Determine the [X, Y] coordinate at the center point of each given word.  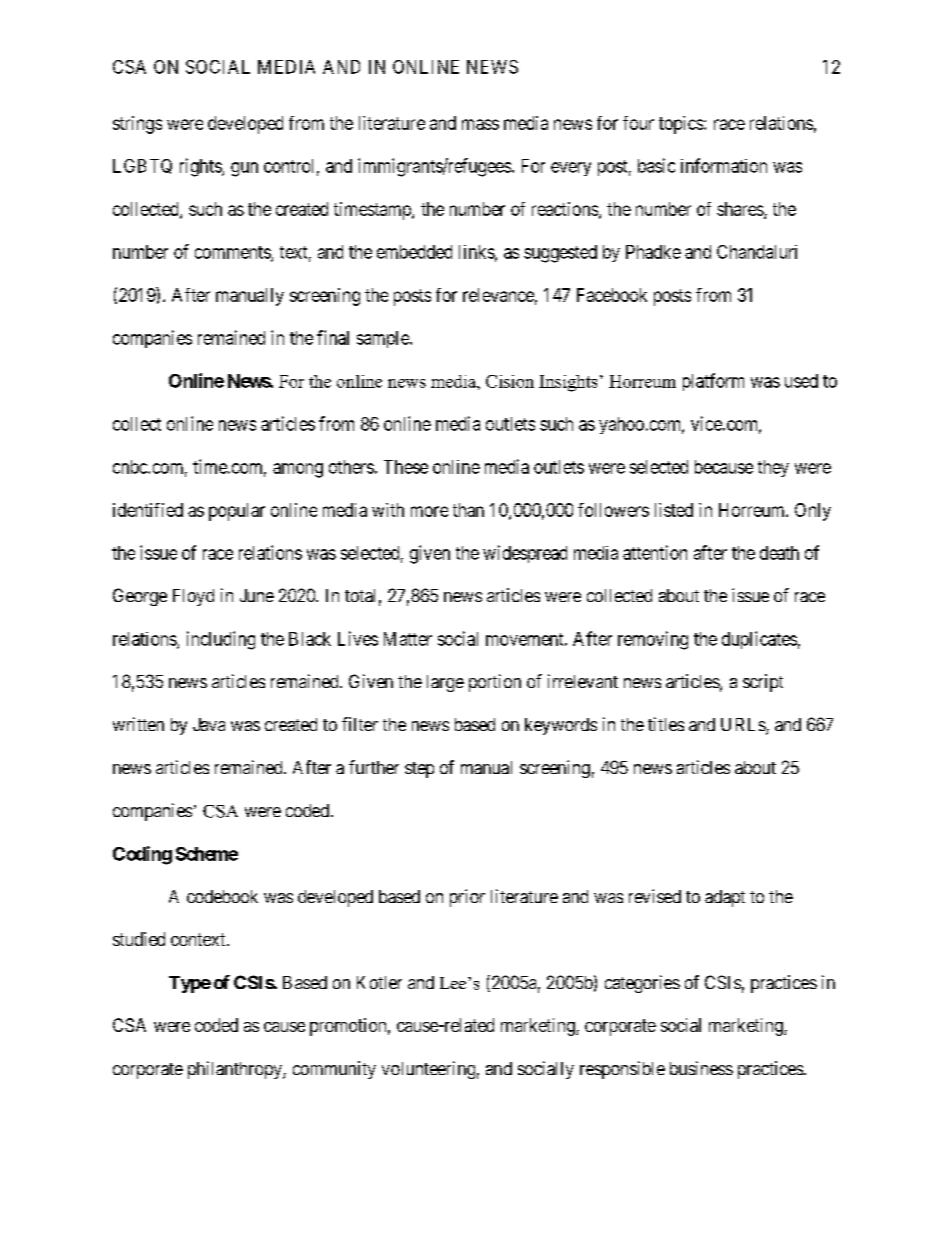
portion [495, 683]
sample [384, 339]
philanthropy [236, 1070]
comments [233, 253]
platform [713, 382]
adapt [725, 898]
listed [674, 510]
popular [237, 512]
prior [467, 898]
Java [209, 724]
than [468, 510]
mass [480, 124]
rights [201, 167]
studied [139, 939]
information [724, 165]
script [763, 683]
